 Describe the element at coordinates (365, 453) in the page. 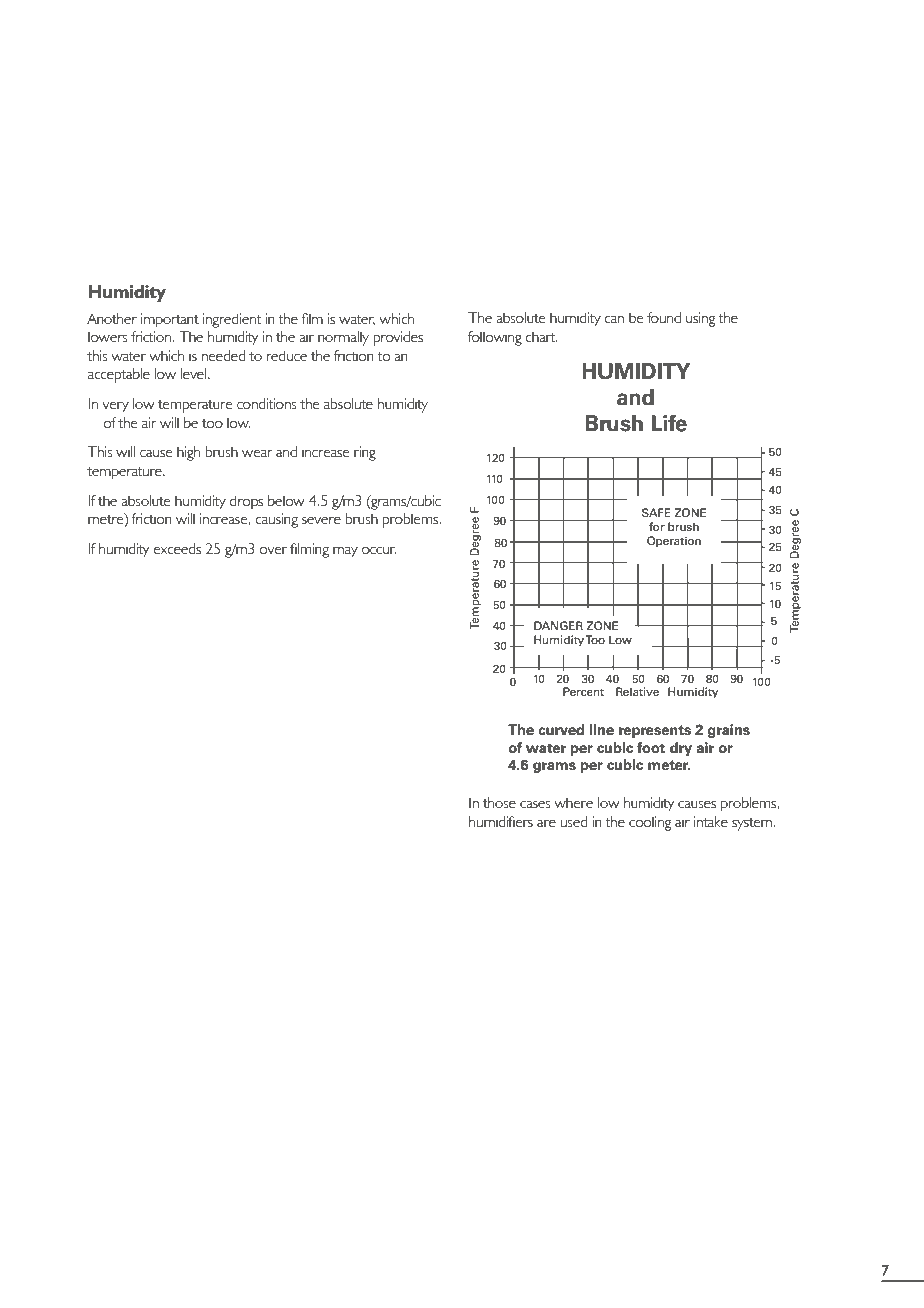

I see `ring` at that location.
